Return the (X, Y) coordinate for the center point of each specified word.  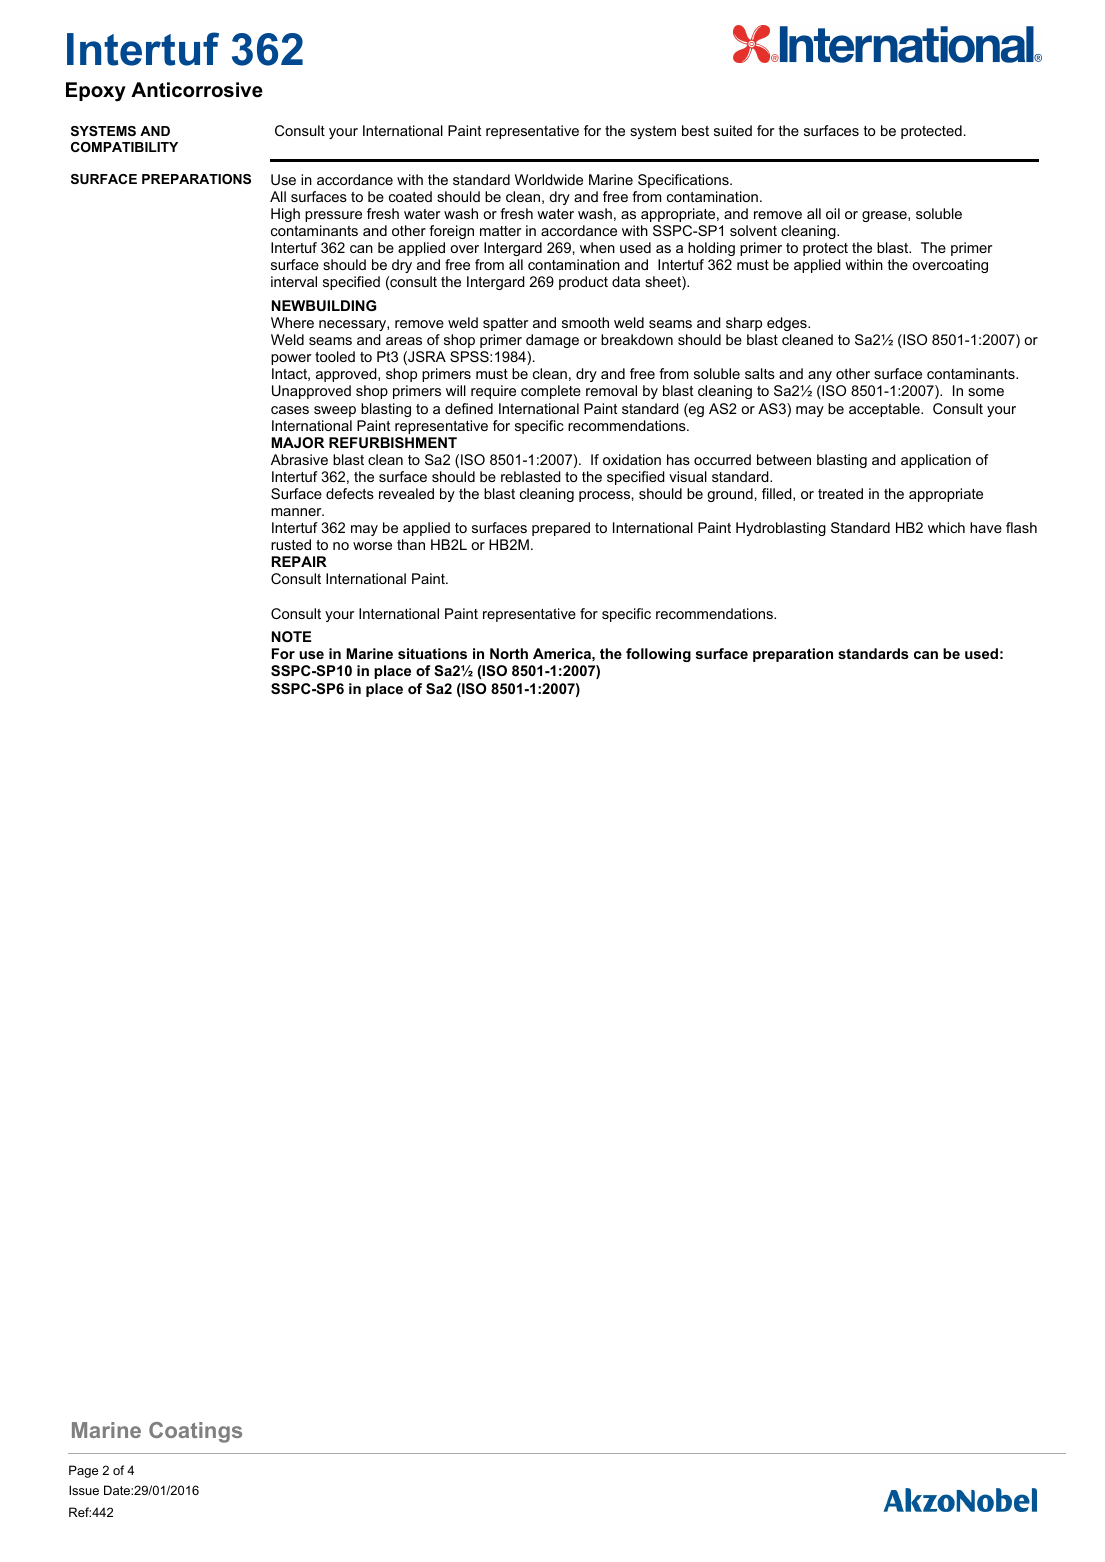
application (936, 461)
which (946, 527)
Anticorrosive (197, 90)
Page (83, 1471)
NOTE (291, 636)
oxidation (632, 459)
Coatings (195, 1432)
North (509, 653)
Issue (84, 1490)
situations (432, 653)
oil (833, 213)
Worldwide (549, 179)
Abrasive (299, 459)
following (658, 655)
